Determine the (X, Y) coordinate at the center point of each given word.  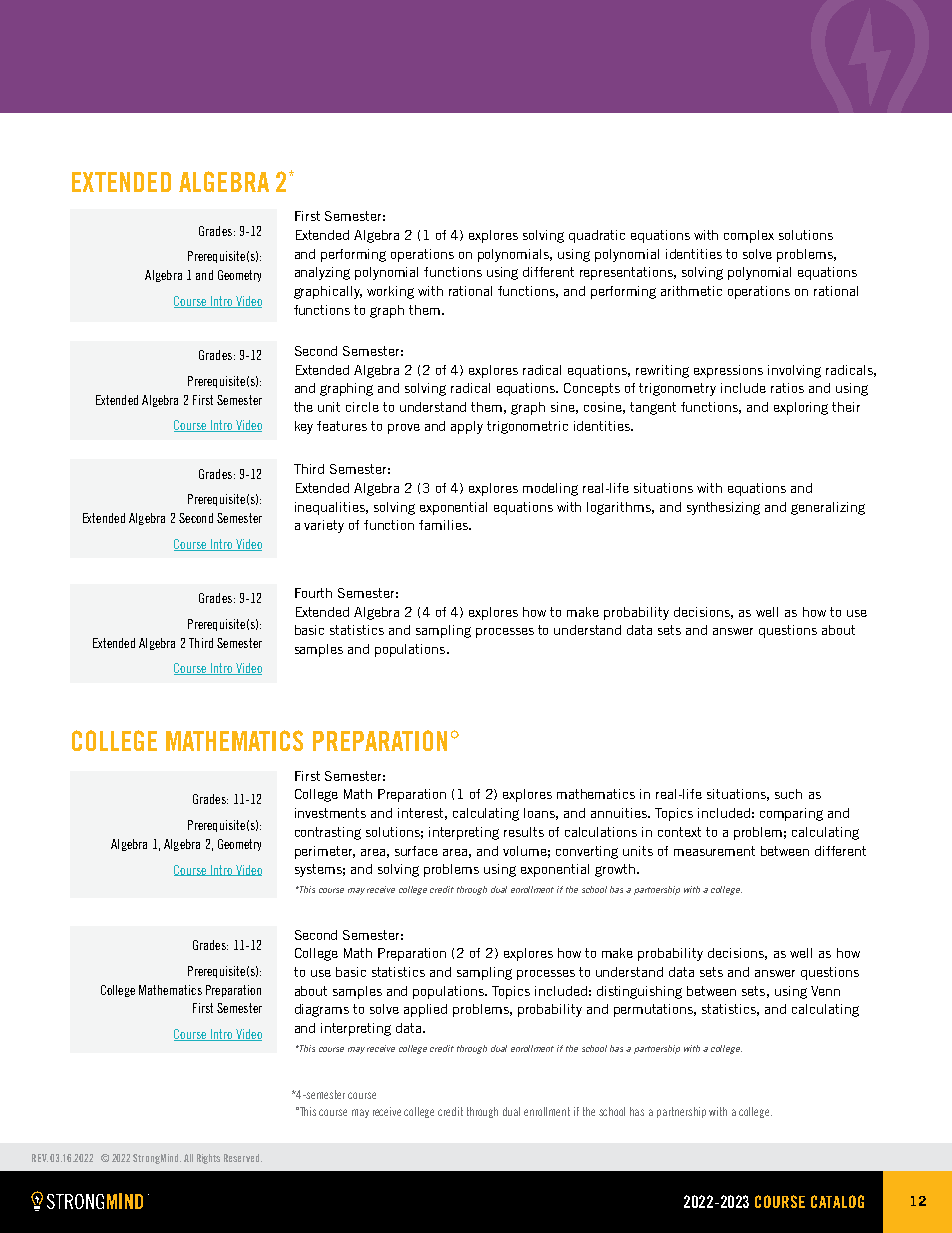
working (390, 292)
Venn (825, 991)
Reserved (243, 1158)
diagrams (322, 1010)
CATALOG (837, 1201)
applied (425, 1010)
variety (324, 526)
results (524, 832)
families (444, 525)
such (788, 794)
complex (749, 236)
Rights (208, 1159)
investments (330, 813)
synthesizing (723, 508)
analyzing (322, 273)
